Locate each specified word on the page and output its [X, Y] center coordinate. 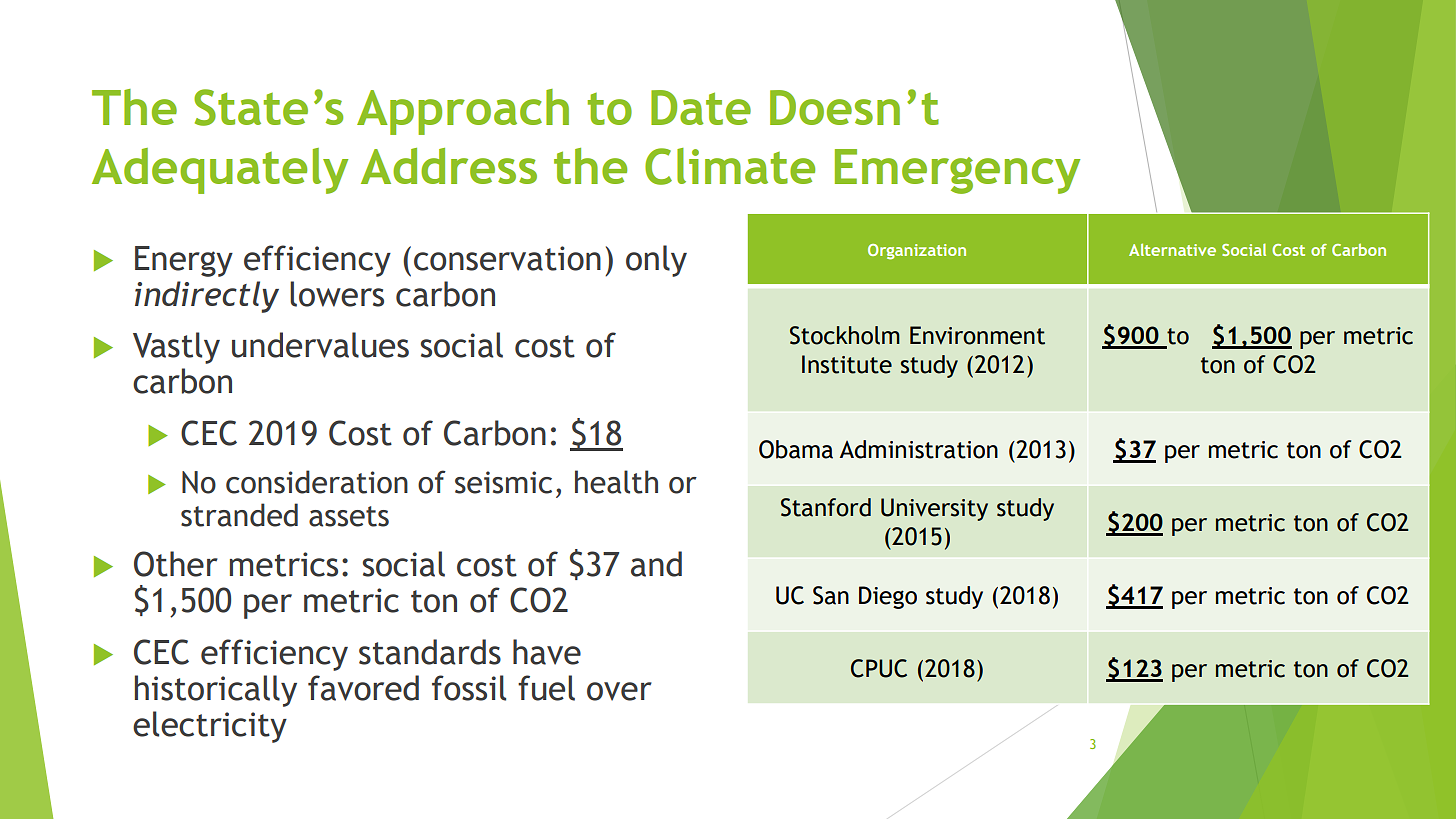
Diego [888, 597]
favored [363, 688]
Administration [919, 449]
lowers [337, 294]
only [656, 261]
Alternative [1172, 249]
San [831, 595]
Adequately [220, 171]
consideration [317, 482]
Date [701, 107]
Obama [796, 449]
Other [176, 564]
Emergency [957, 171]
